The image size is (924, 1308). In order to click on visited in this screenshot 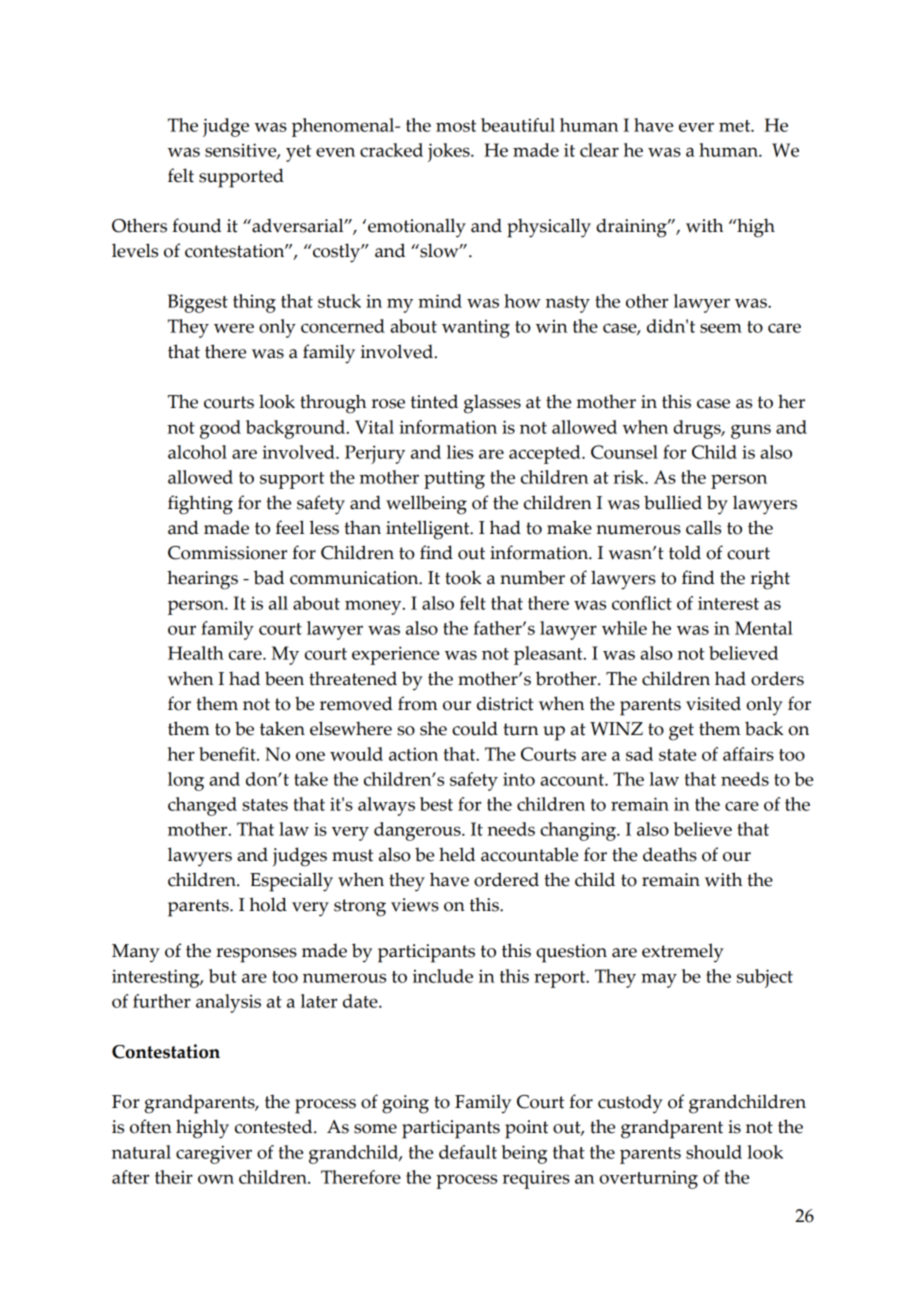, I will do `click(713, 703)`.
